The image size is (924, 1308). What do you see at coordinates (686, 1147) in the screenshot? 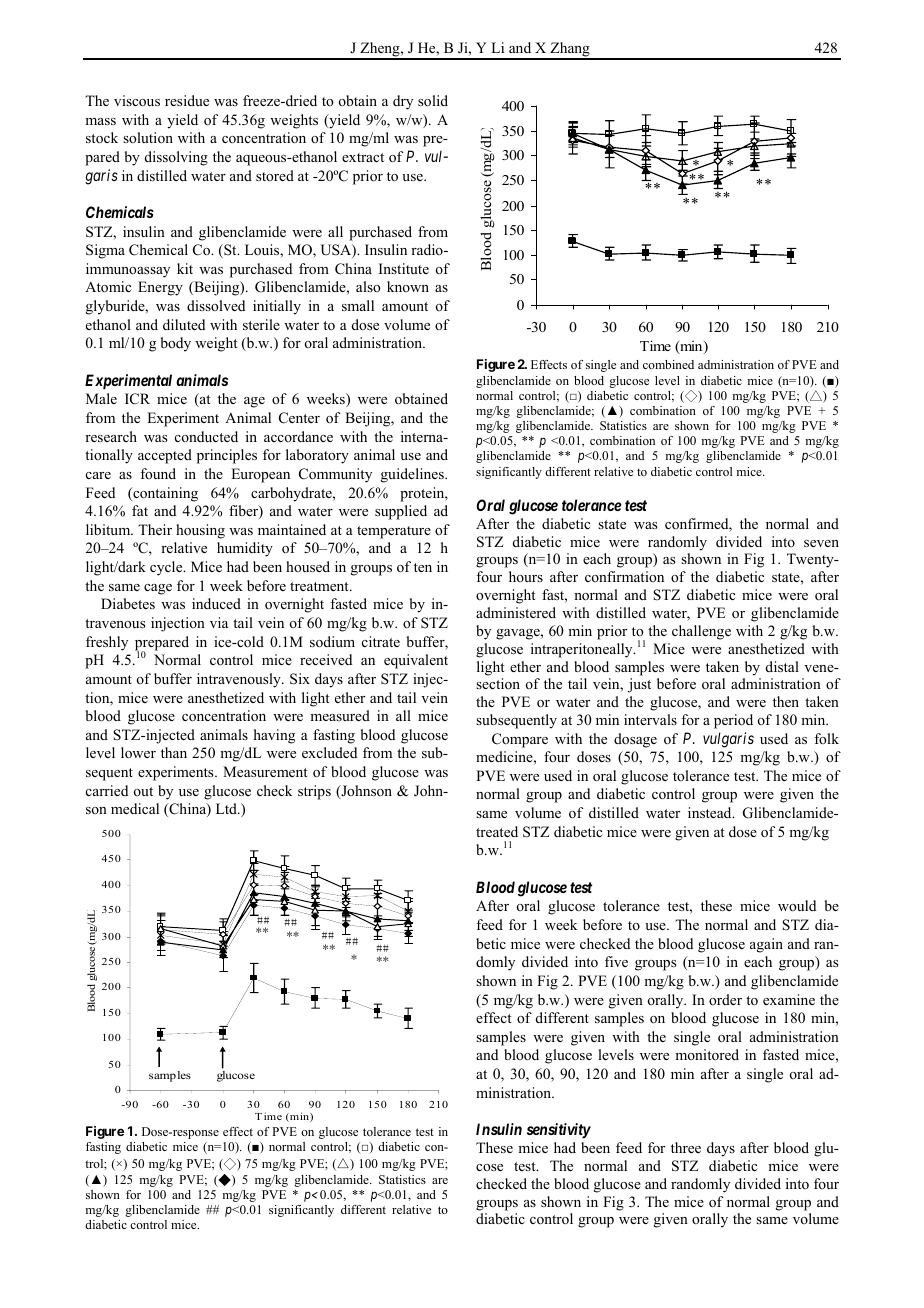
I see `three` at bounding box center [686, 1147].
